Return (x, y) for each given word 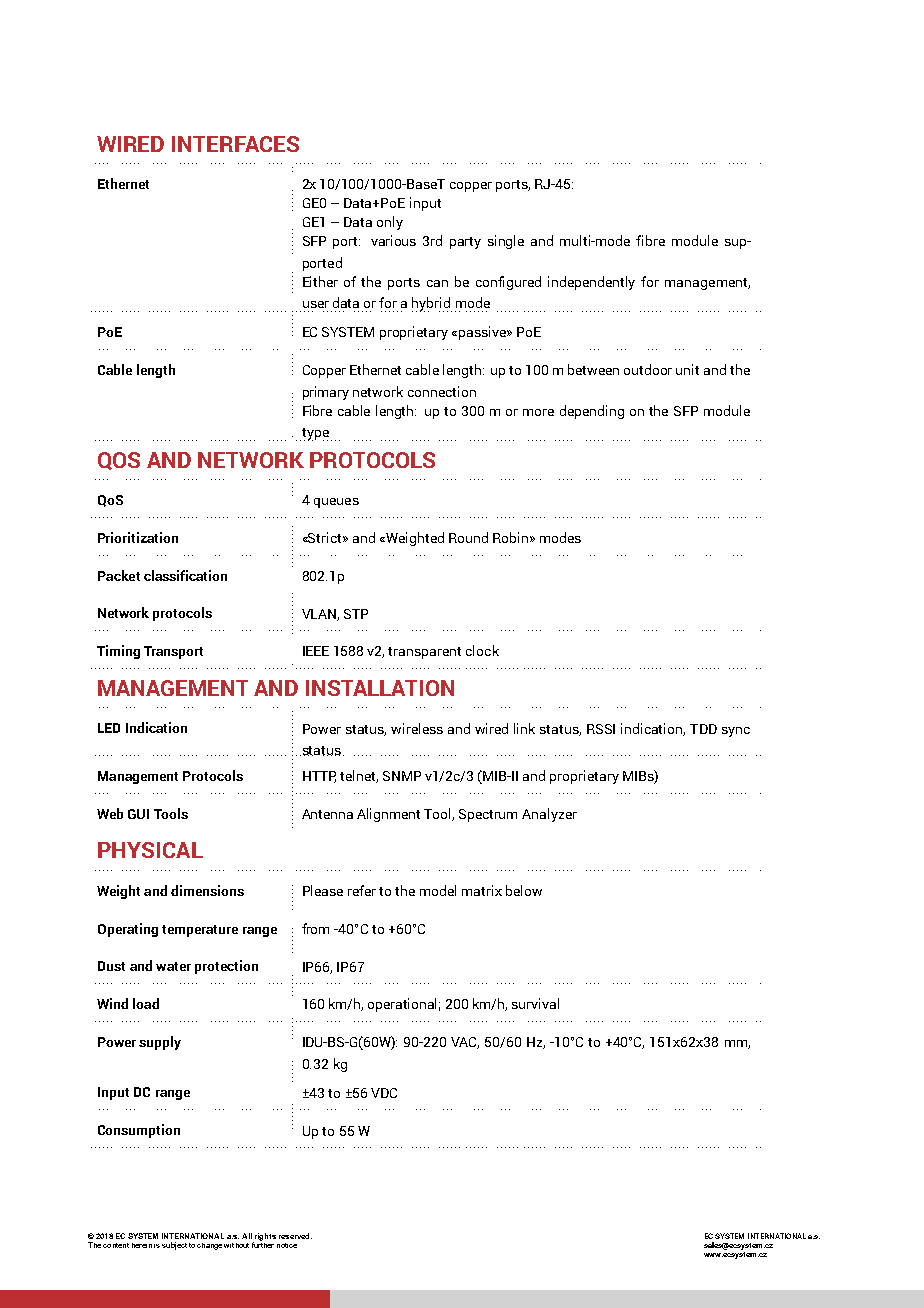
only (390, 223)
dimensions (207, 890)
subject (174, 1246)
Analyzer (549, 815)
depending (592, 412)
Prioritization (138, 537)
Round (468, 537)
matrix (482, 890)
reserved (295, 1236)
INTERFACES (235, 144)
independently (591, 283)
